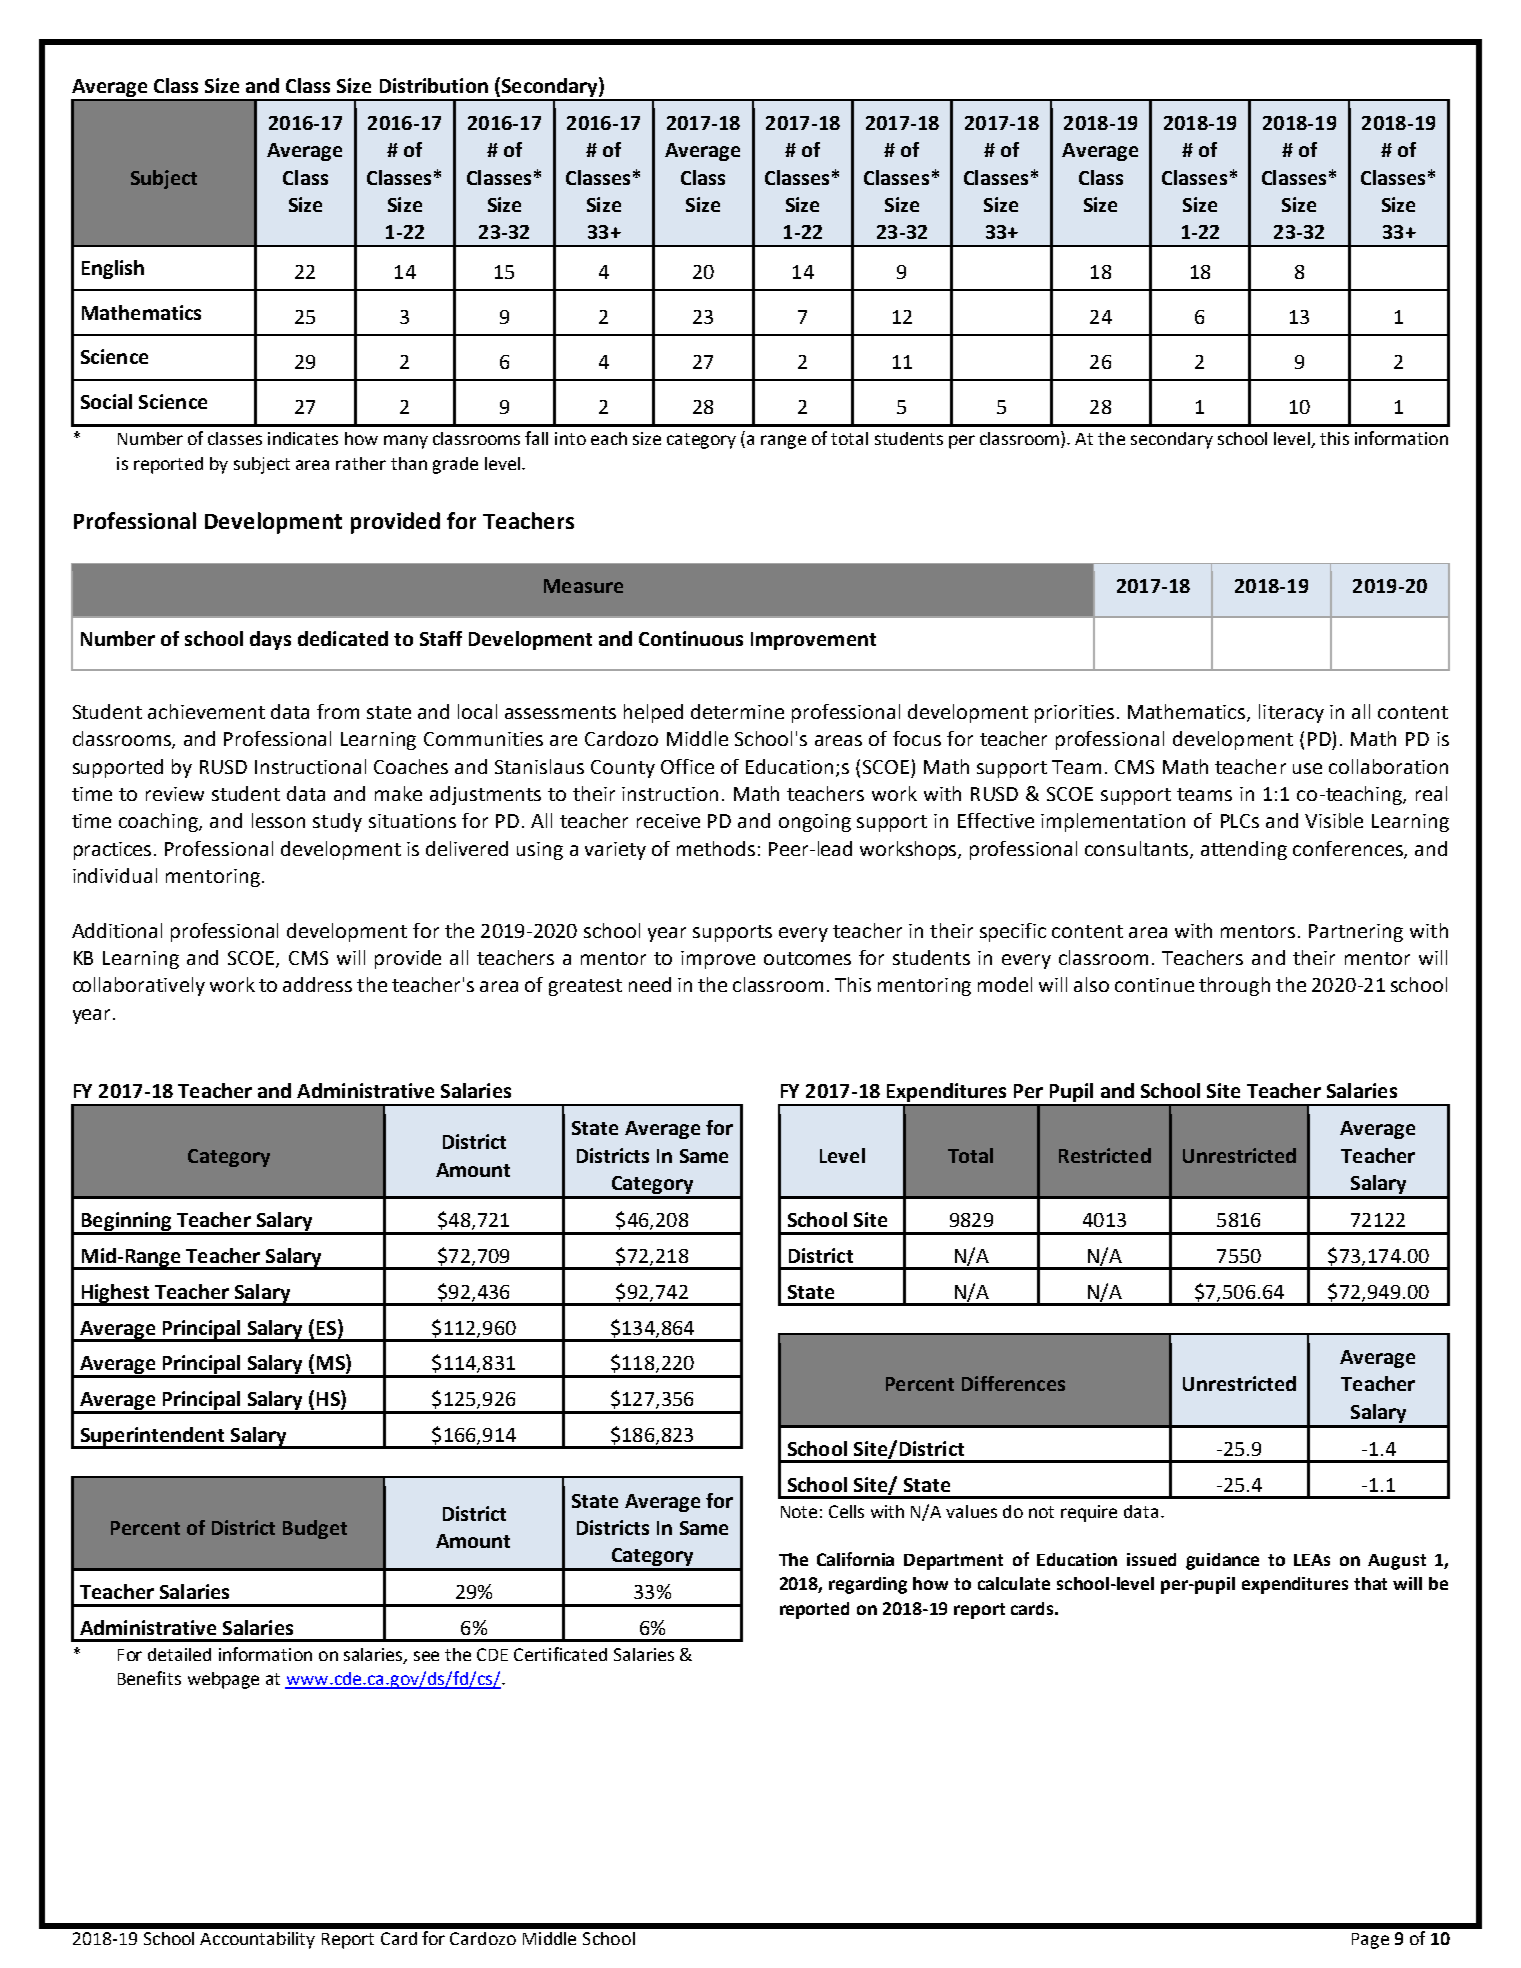 This screenshot has height=1968, width=1521. What do you see at coordinates (1244, 850) in the screenshot?
I see `attending` at bounding box center [1244, 850].
